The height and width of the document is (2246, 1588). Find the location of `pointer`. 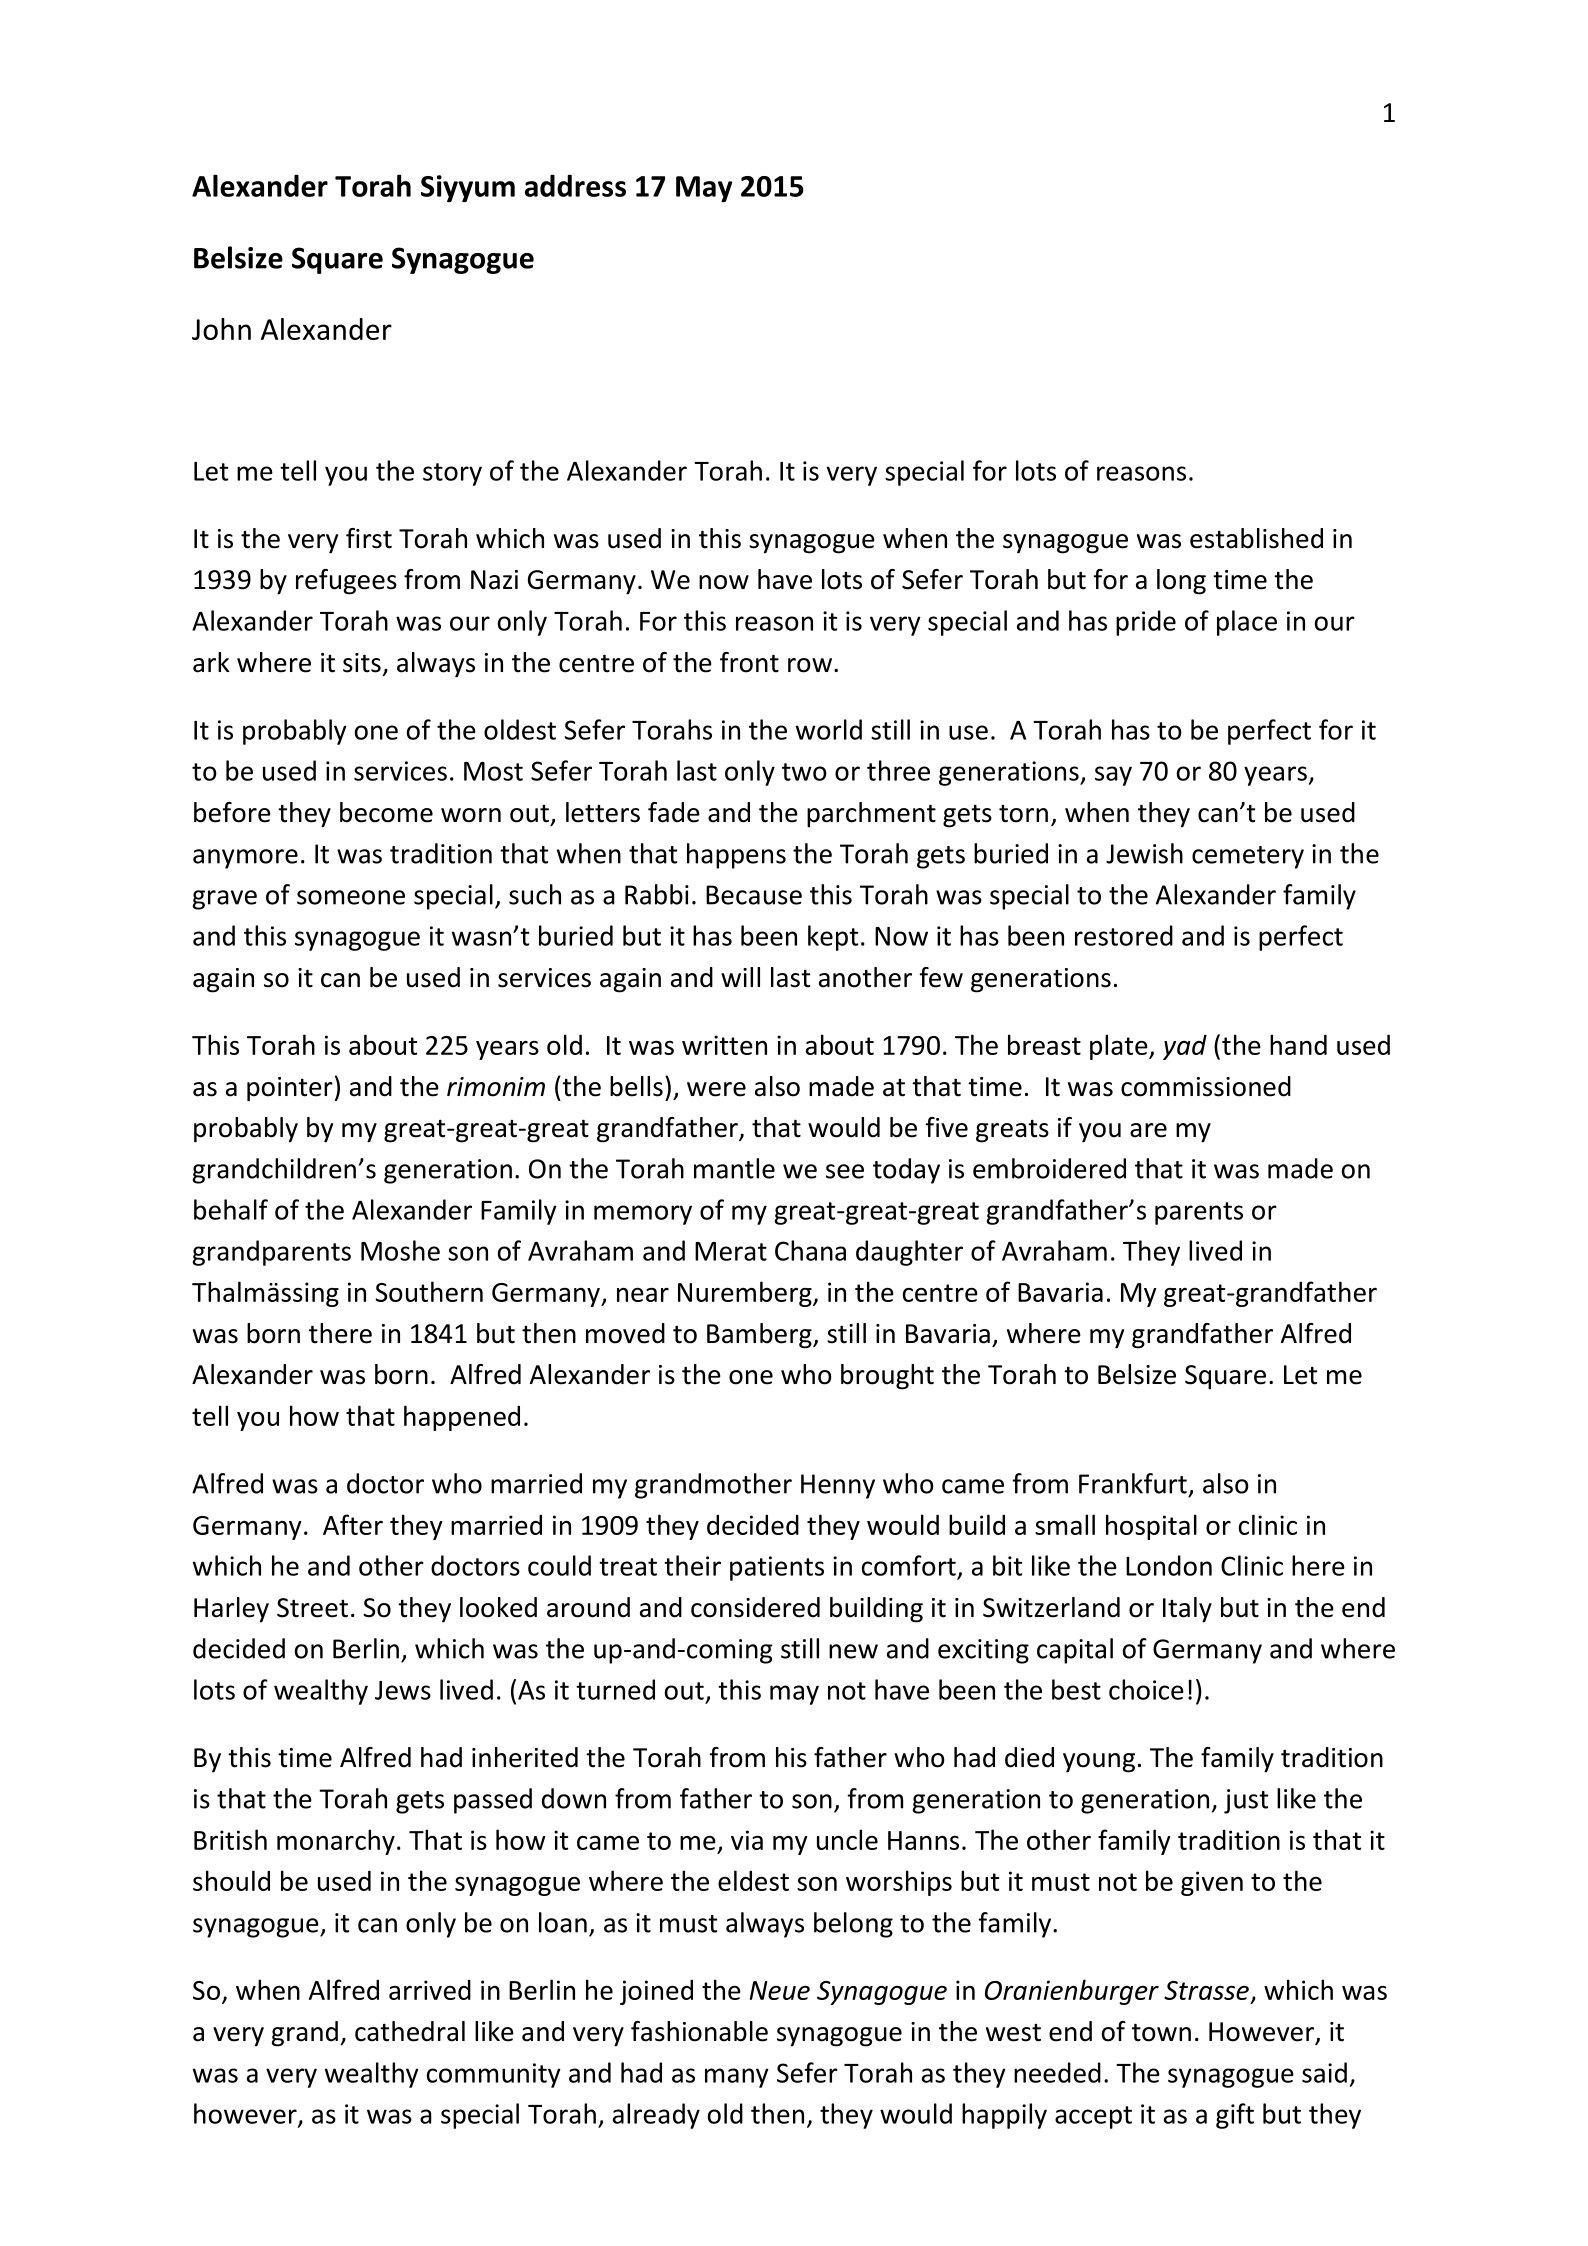

pointer is located at coordinates (290, 1089).
